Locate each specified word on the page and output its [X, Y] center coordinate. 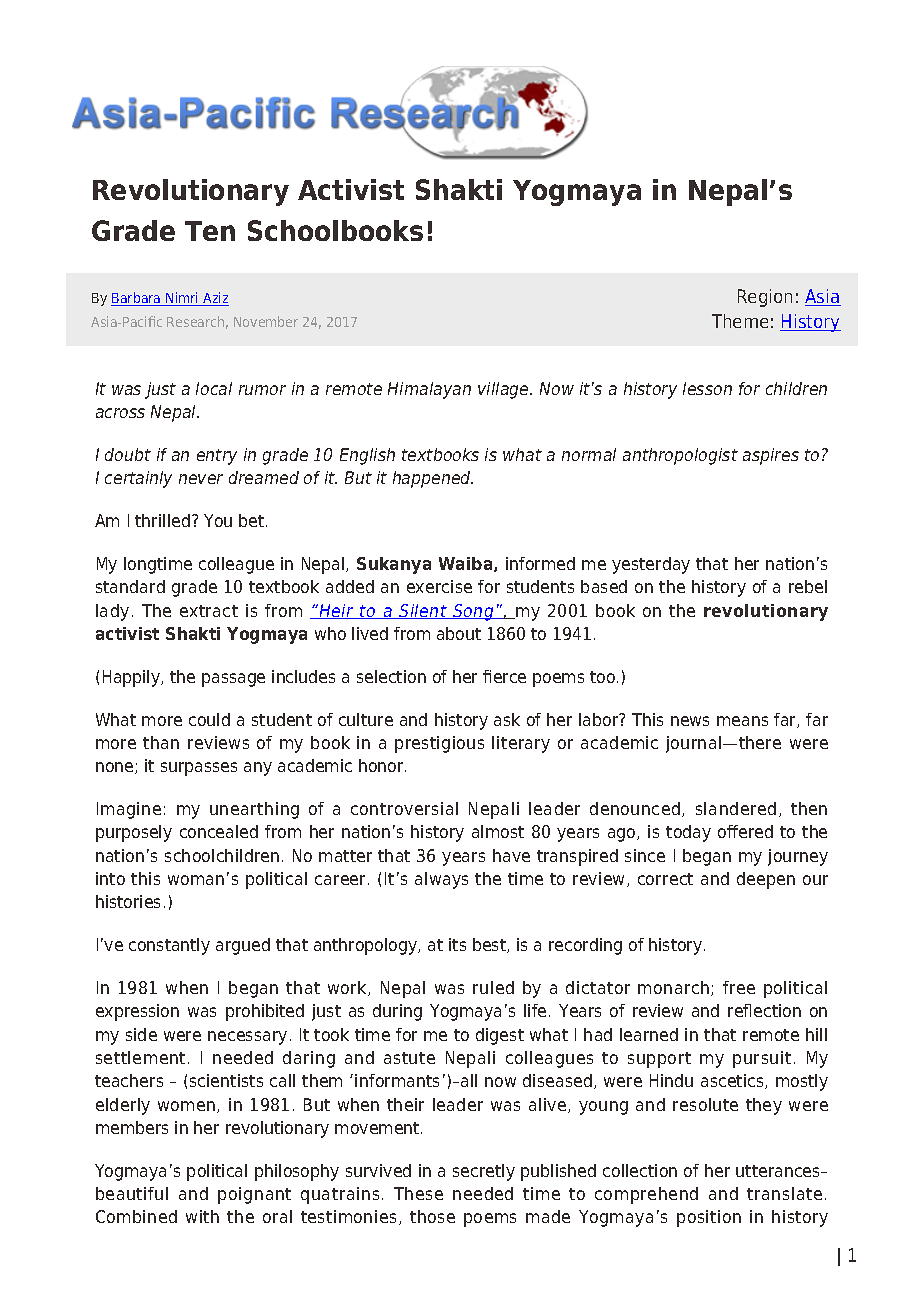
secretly [484, 1172]
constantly [169, 946]
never [201, 479]
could [209, 719]
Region [765, 298]
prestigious [439, 744]
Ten [210, 231]
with [202, 1216]
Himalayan [429, 390]
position [709, 1218]
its [457, 944]
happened [433, 479]
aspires [771, 456]
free [739, 987]
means [742, 721]
